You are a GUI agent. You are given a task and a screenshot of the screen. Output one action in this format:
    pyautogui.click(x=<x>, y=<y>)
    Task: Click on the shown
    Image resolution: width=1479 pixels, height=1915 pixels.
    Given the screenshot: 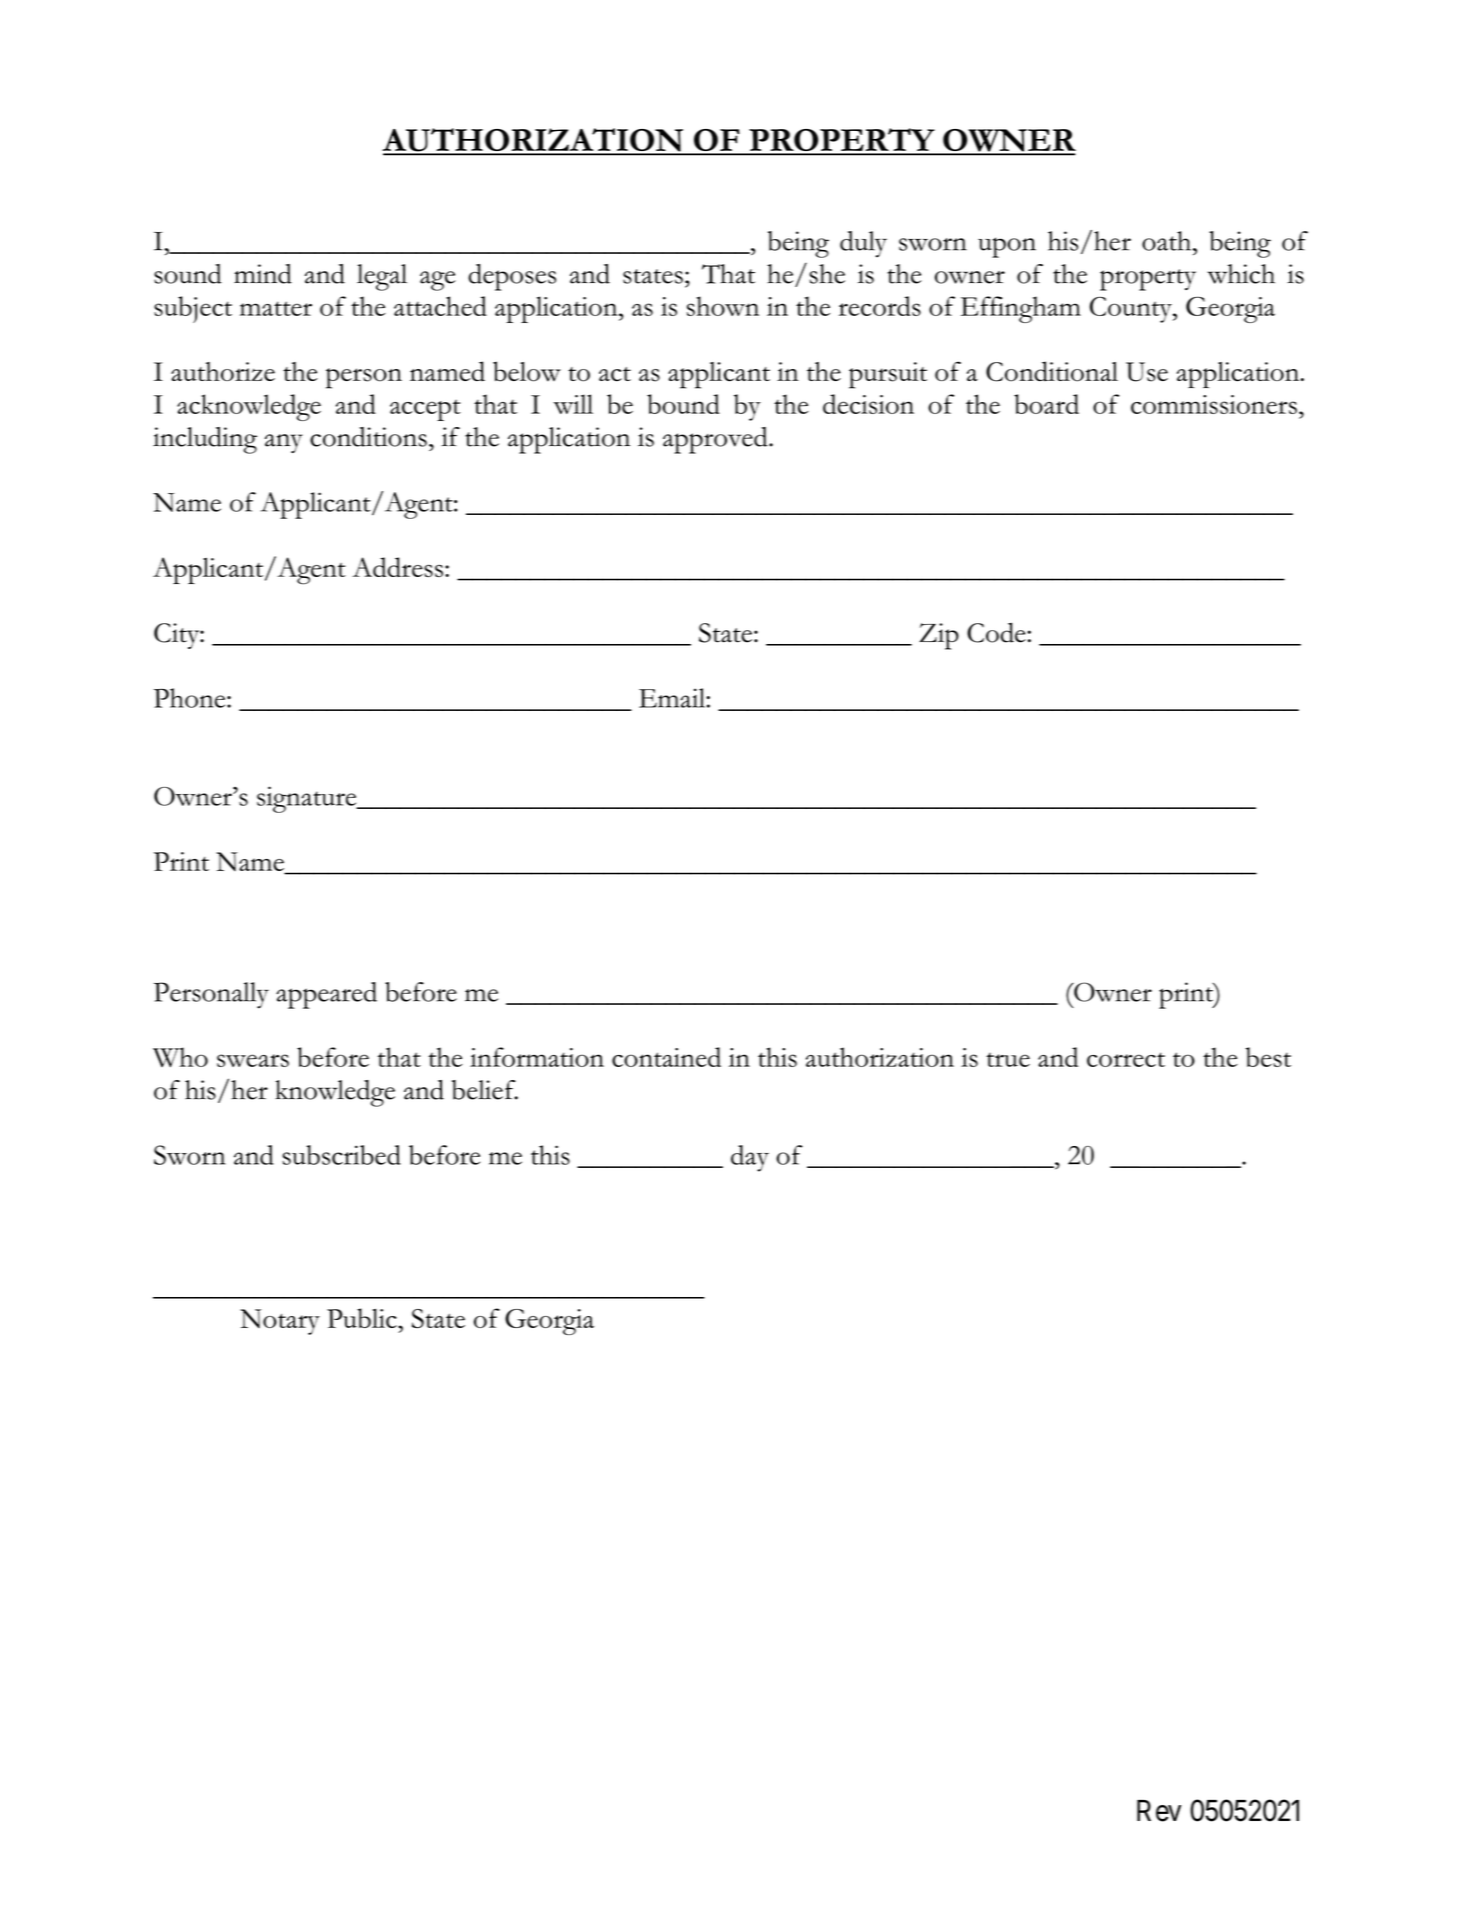 What is the action you would take?
    pyautogui.click(x=723, y=306)
